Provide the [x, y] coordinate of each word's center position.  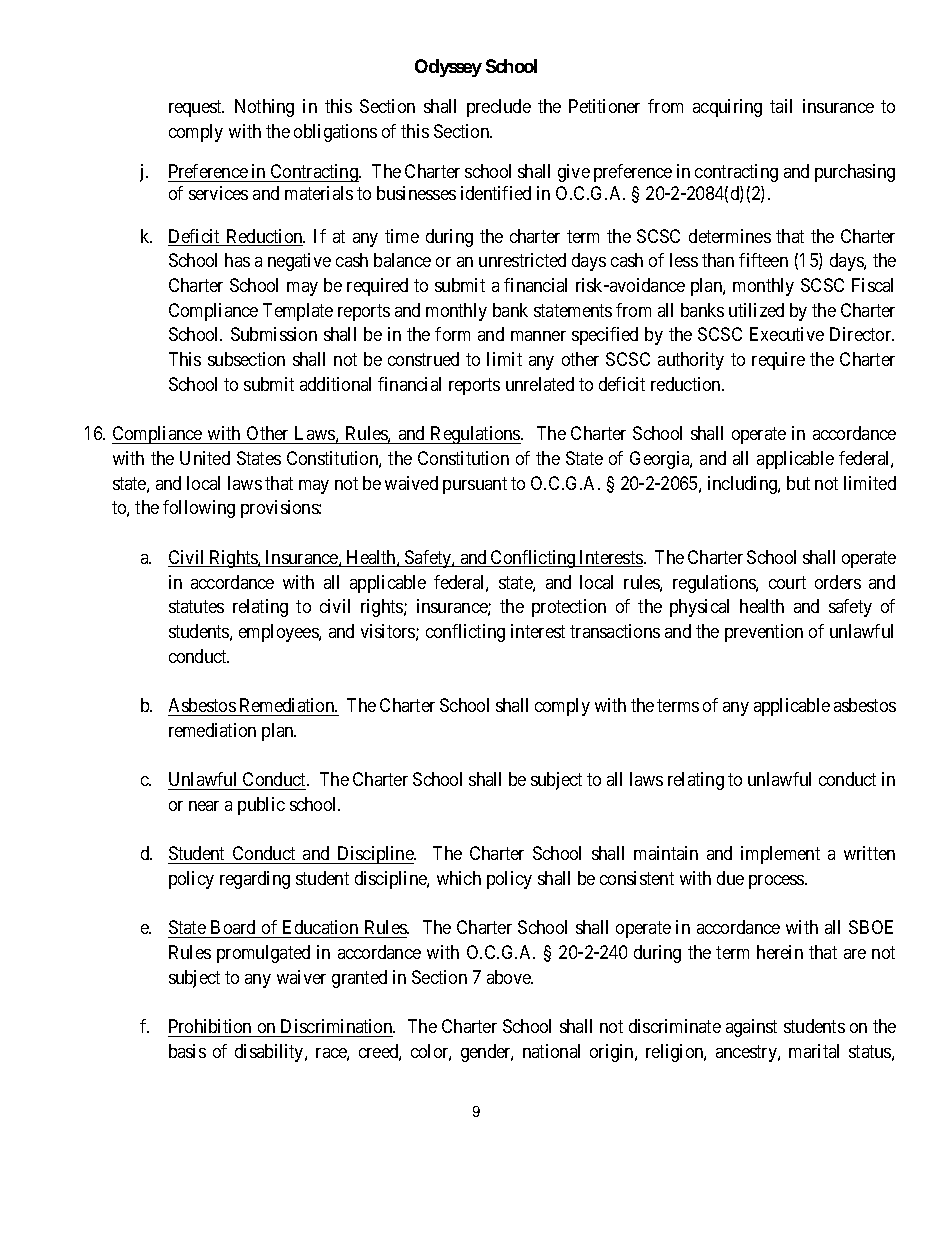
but [798, 483]
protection [569, 608]
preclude [499, 108]
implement [780, 855]
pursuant [475, 485]
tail [781, 106]
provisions [280, 509]
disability [270, 1053]
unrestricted [522, 260]
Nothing [264, 108]
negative [299, 262]
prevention [764, 633]
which [459, 878]
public [261, 806]
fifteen [763, 260]
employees [279, 633]
